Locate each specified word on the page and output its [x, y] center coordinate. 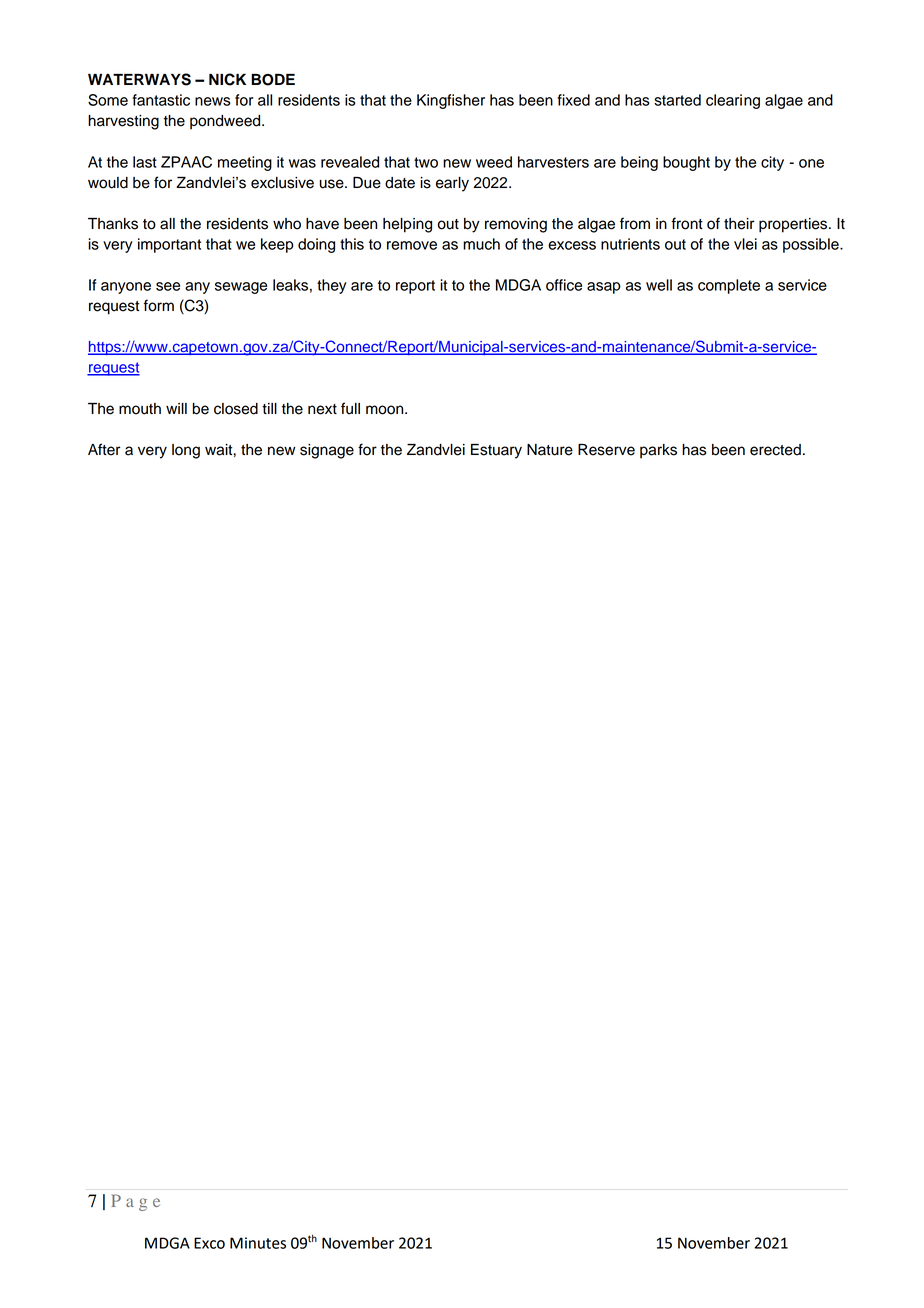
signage [327, 451]
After [104, 449]
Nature [550, 450]
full [350, 408]
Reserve [606, 450]
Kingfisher [451, 101]
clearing [733, 101]
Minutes [258, 1243]
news [213, 101]
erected [775, 450]
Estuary [496, 451]
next [322, 409]
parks [658, 451]
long [186, 451]
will [176, 408]
